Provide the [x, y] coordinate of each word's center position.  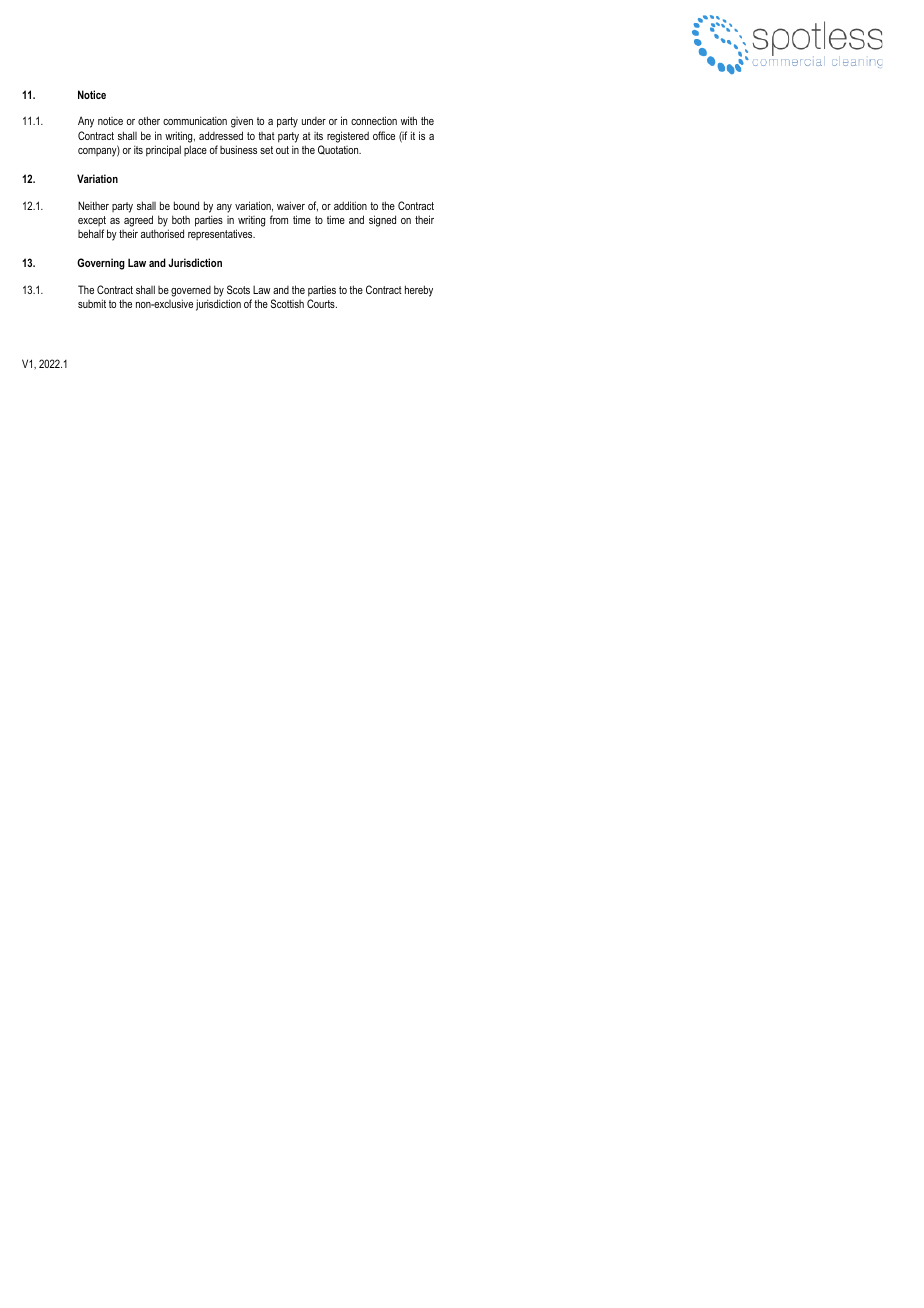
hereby [419, 291]
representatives [221, 234]
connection [374, 120]
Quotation [339, 150]
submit [92, 303]
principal [163, 151]
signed [382, 221]
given [242, 122]
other [149, 120]
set [266, 150]
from [279, 219]
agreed [138, 221]
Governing [101, 264]
